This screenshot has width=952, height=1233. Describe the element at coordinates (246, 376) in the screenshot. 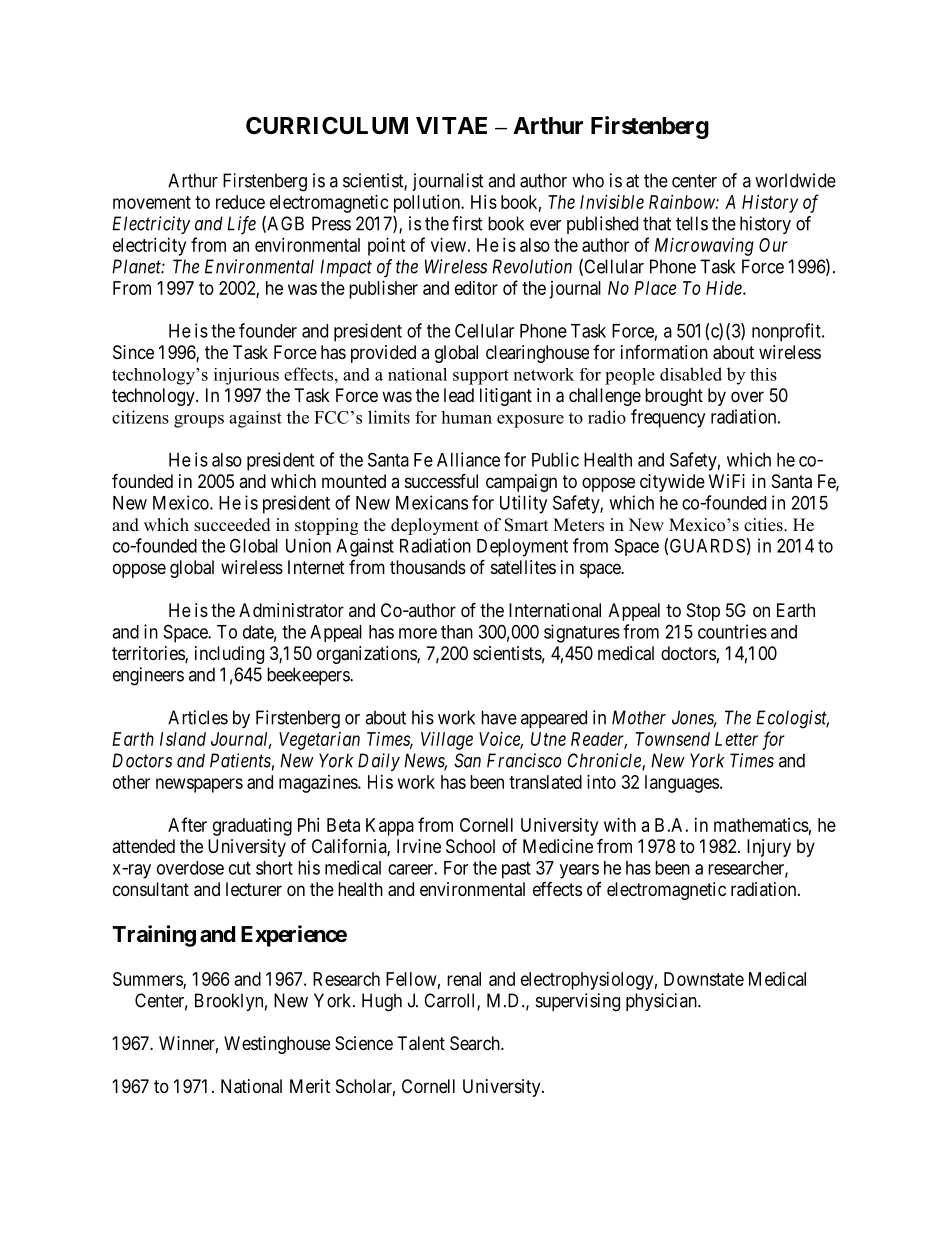

I see `injurious` at that location.
